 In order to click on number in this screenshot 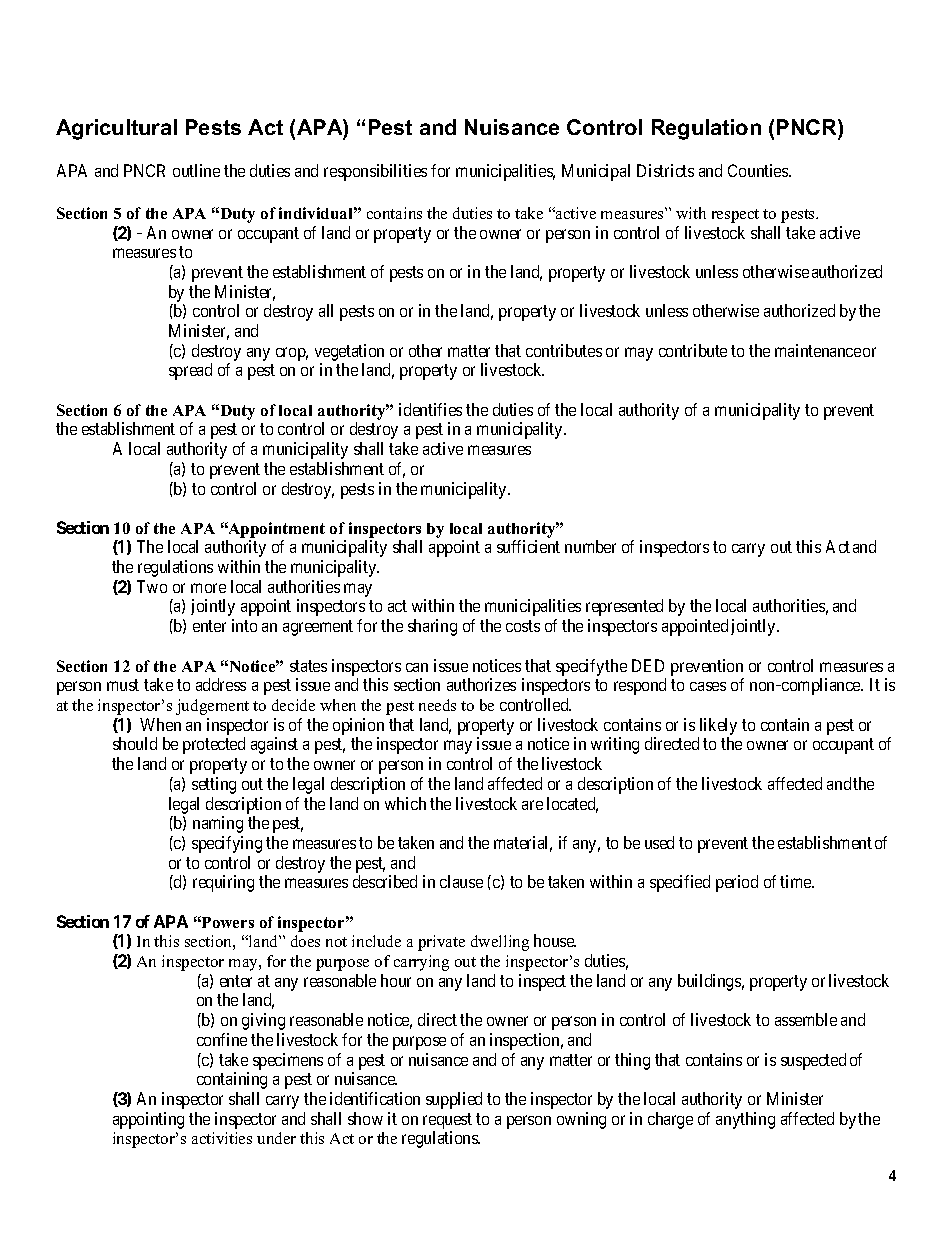, I will do `click(590, 546)`.
